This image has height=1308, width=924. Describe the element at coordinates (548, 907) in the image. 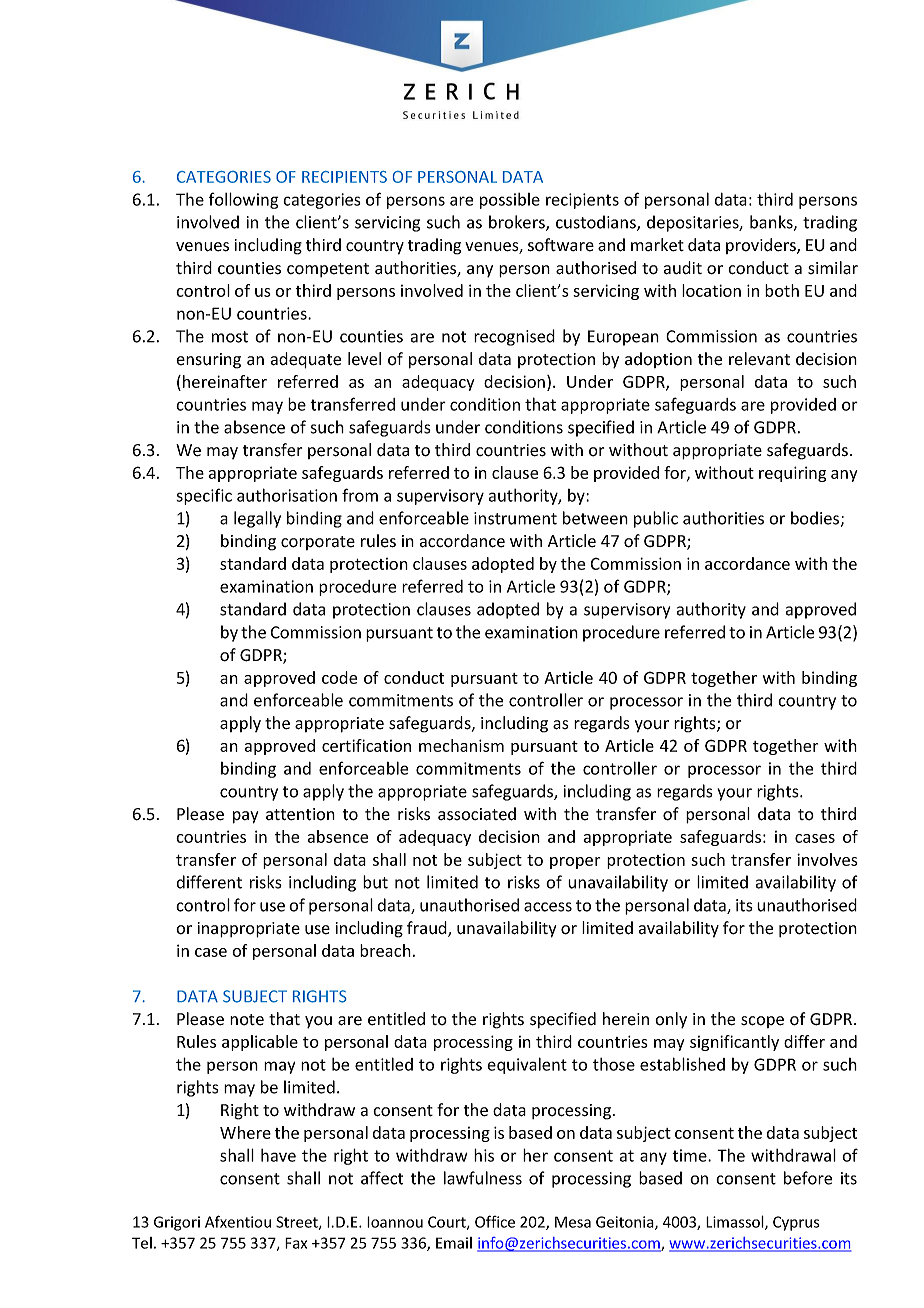

I see `access` at that location.
